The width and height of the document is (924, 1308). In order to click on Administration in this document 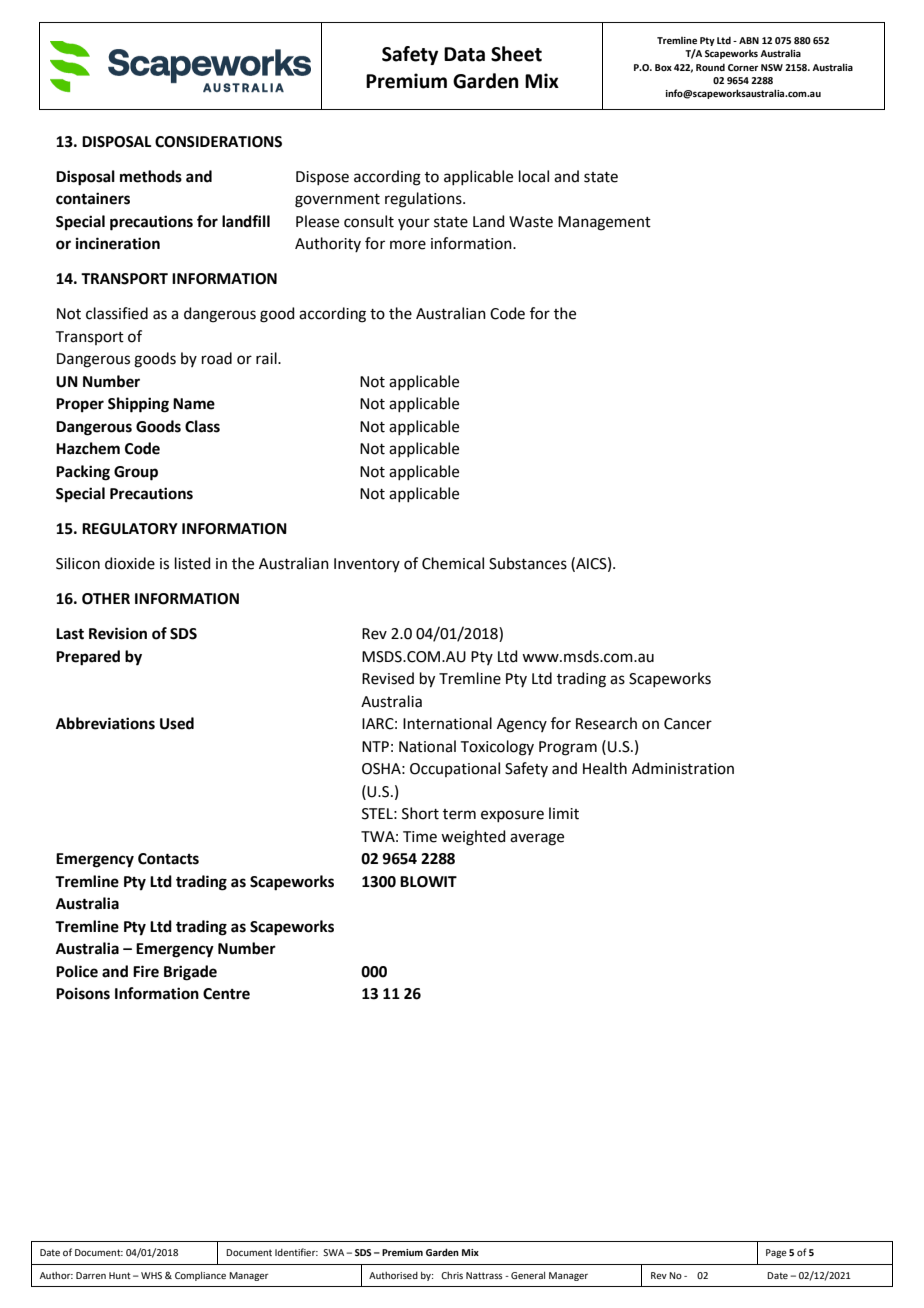, I will do `click(683, 768)`.
